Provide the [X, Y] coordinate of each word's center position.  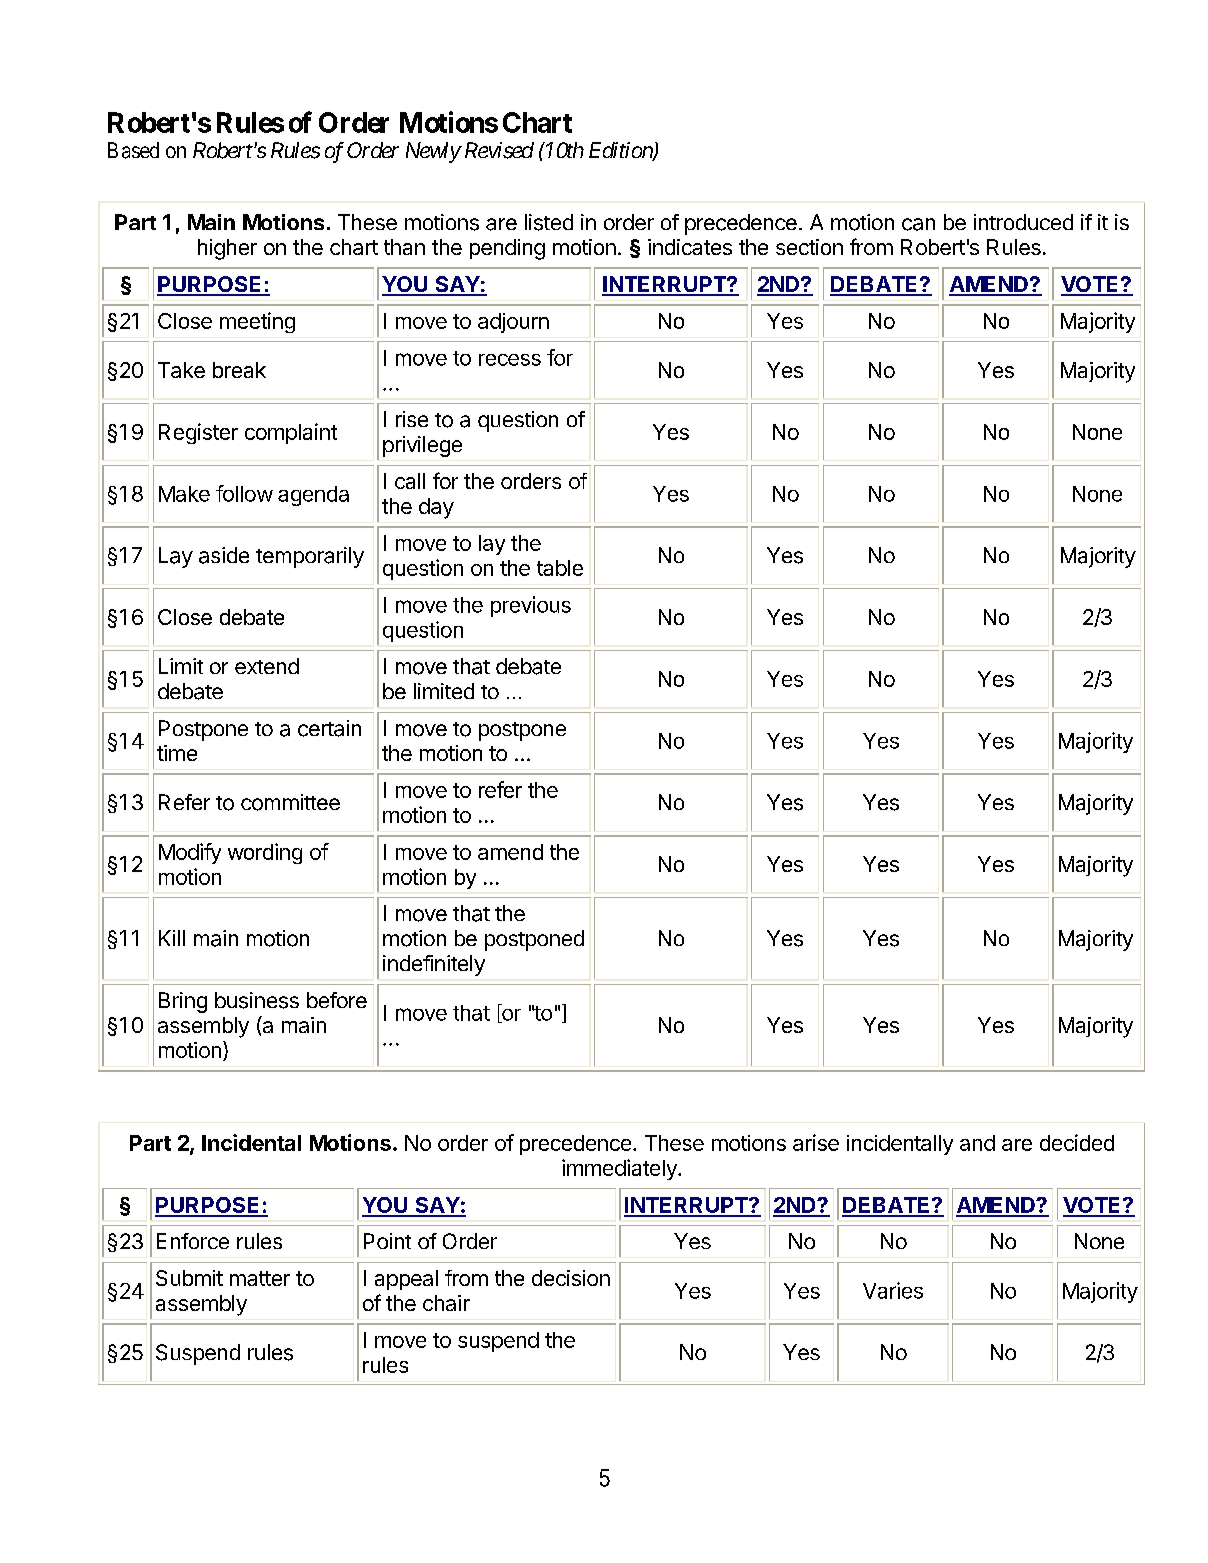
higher [227, 249]
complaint [291, 433]
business [257, 1000]
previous [531, 606]
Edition [621, 151]
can [918, 224]
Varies [893, 1290]
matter [260, 1278]
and [977, 1143]
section [809, 247]
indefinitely [434, 965]
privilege [422, 446]
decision [571, 1278]
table [560, 568]
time [177, 753]
